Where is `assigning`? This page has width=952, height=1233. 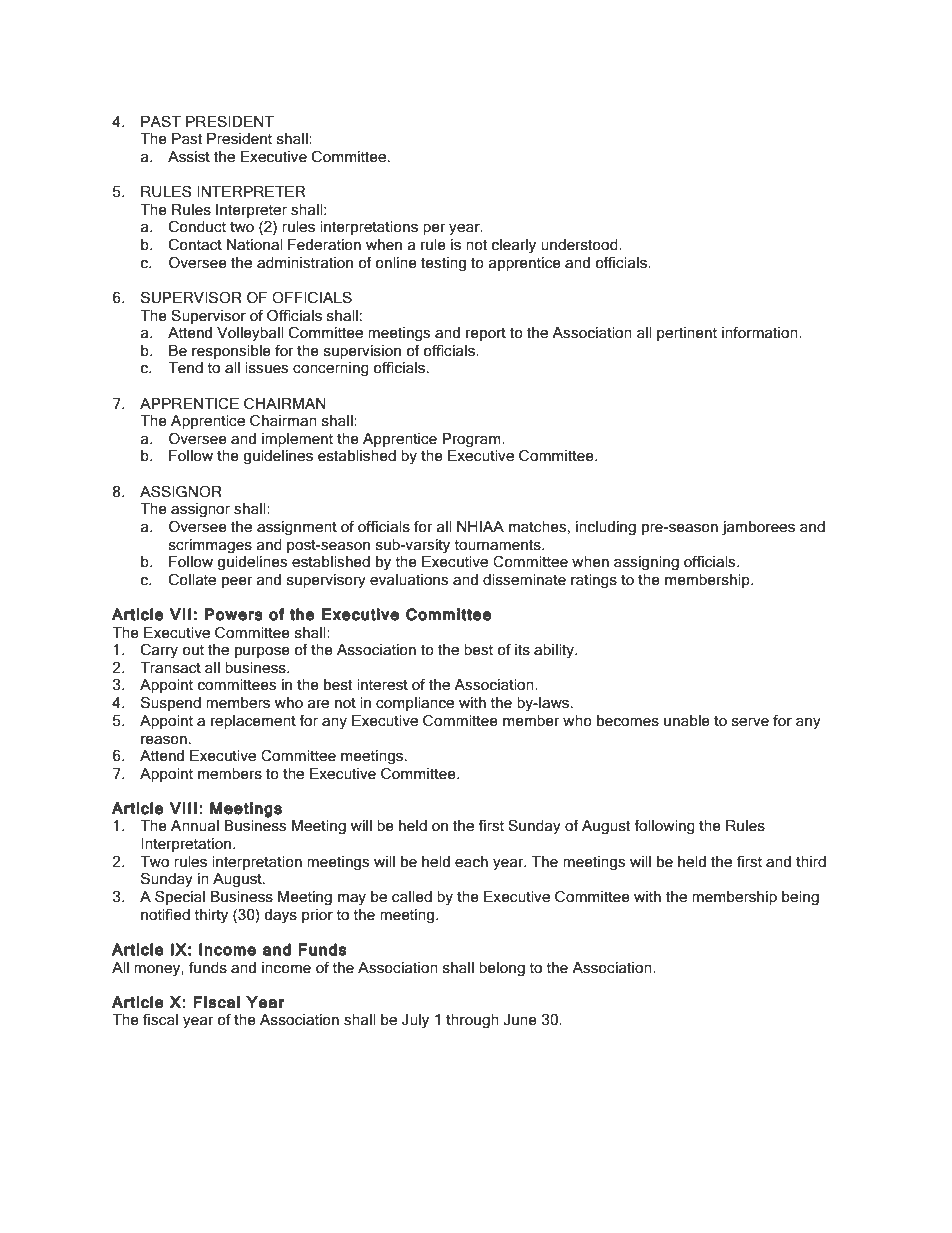
assigning is located at coordinates (646, 563).
